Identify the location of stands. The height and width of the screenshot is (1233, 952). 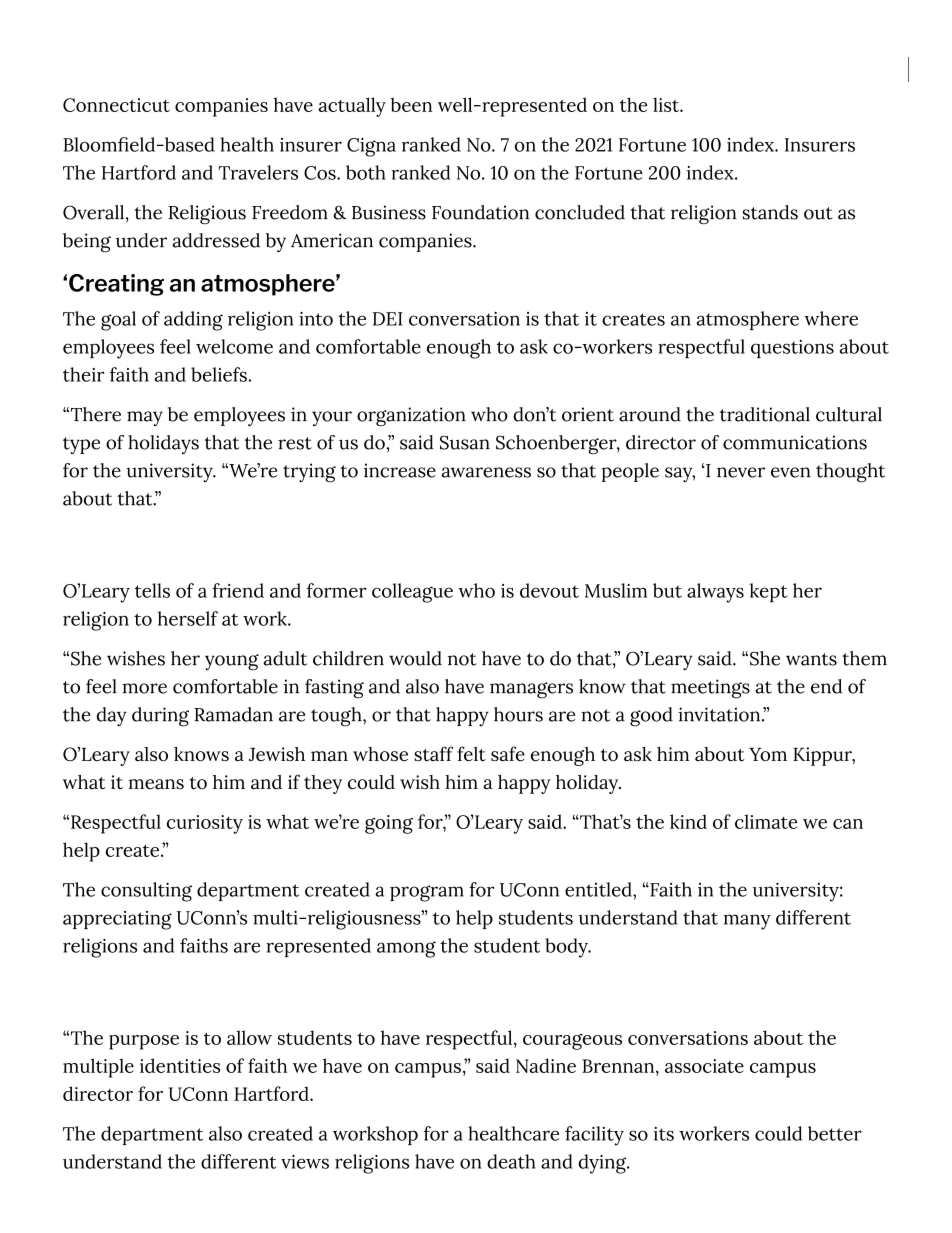
(770, 212).
